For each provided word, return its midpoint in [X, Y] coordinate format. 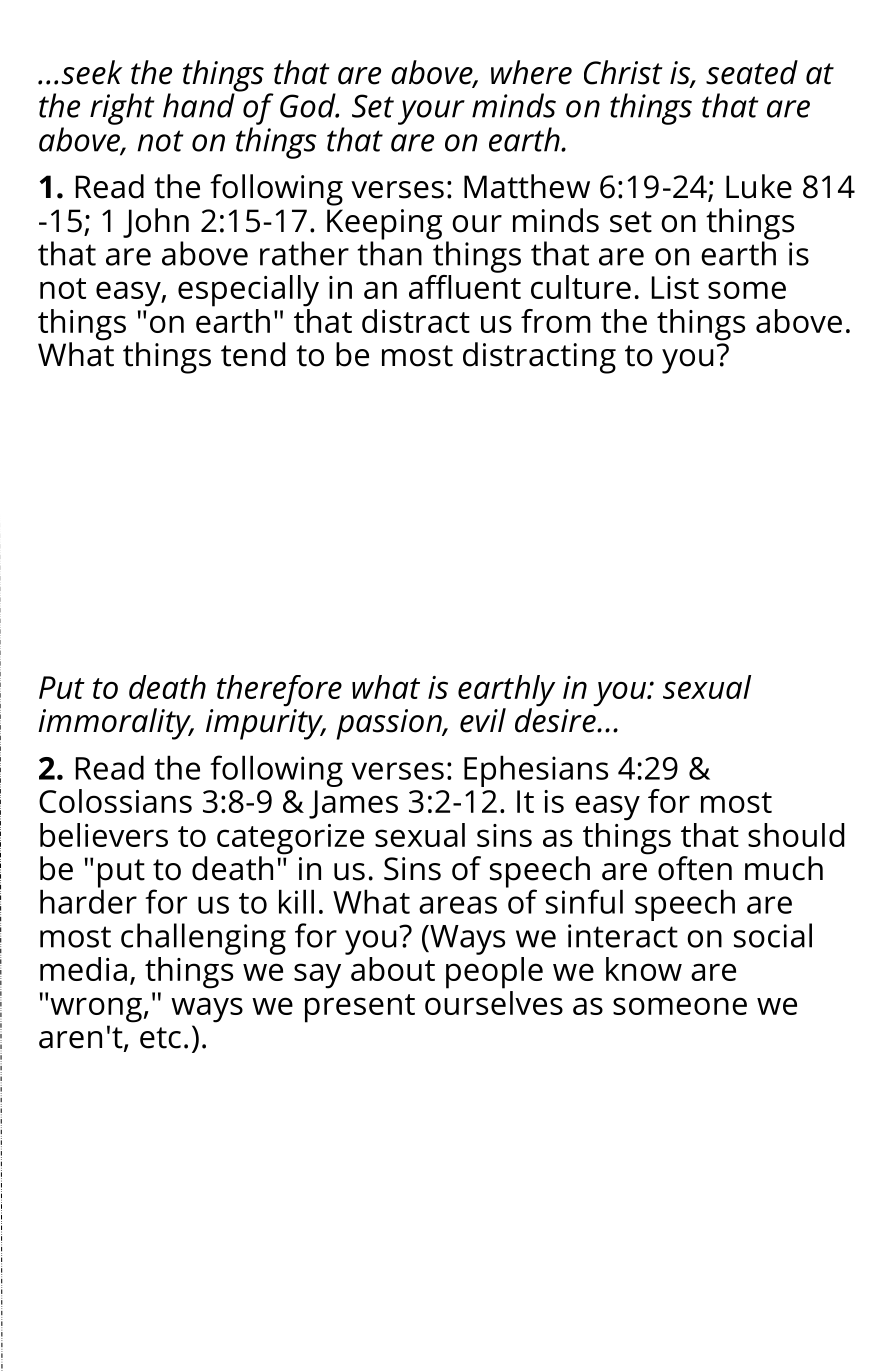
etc [160, 1038]
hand [199, 105]
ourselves [494, 1001]
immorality [115, 724]
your [431, 112]
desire [556, 719]
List [675, 287]
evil [483, 720]
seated [752, 72]
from [556, 321]
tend [253, 354]
